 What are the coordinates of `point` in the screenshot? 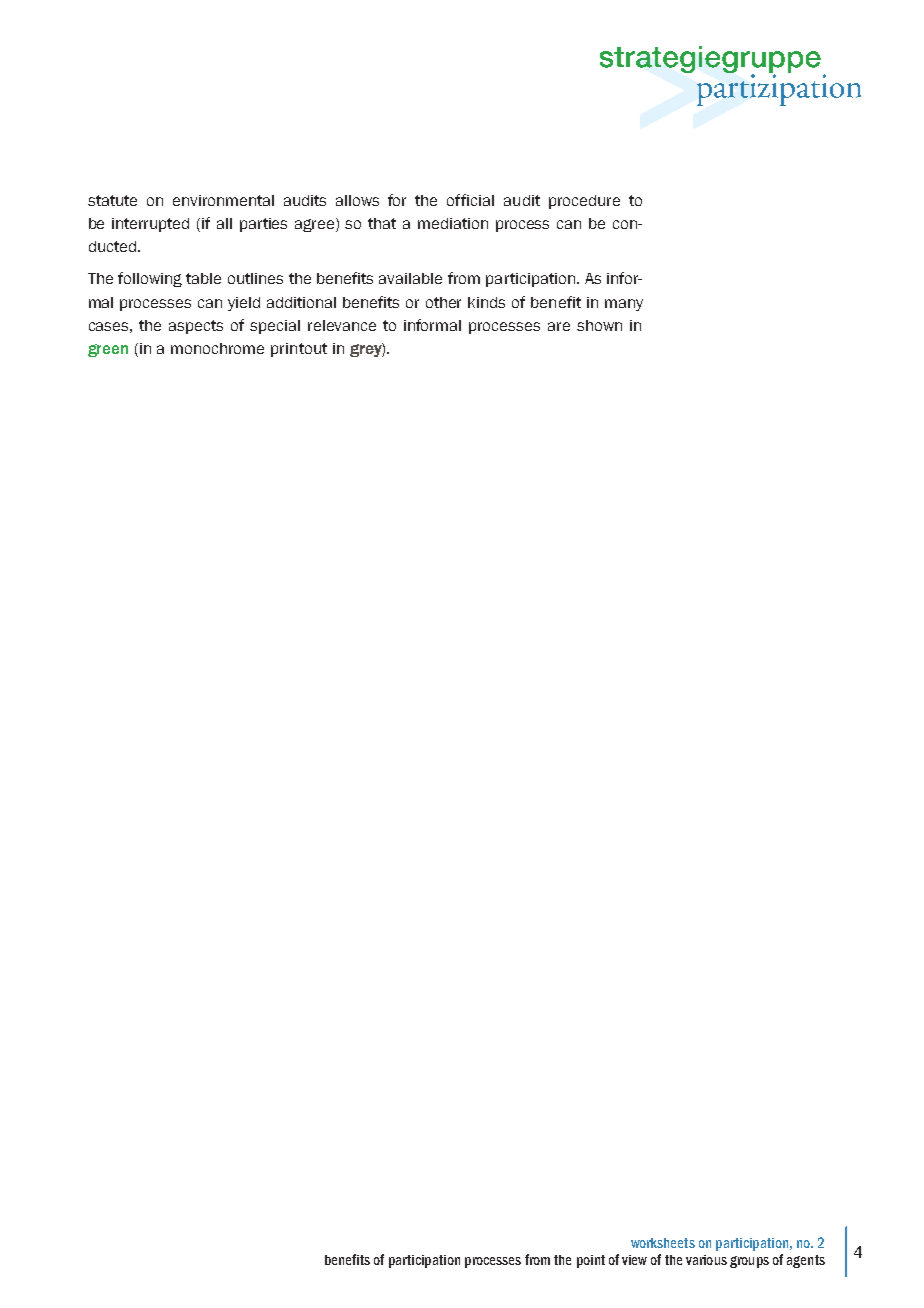 It's located at (591, 1261).
